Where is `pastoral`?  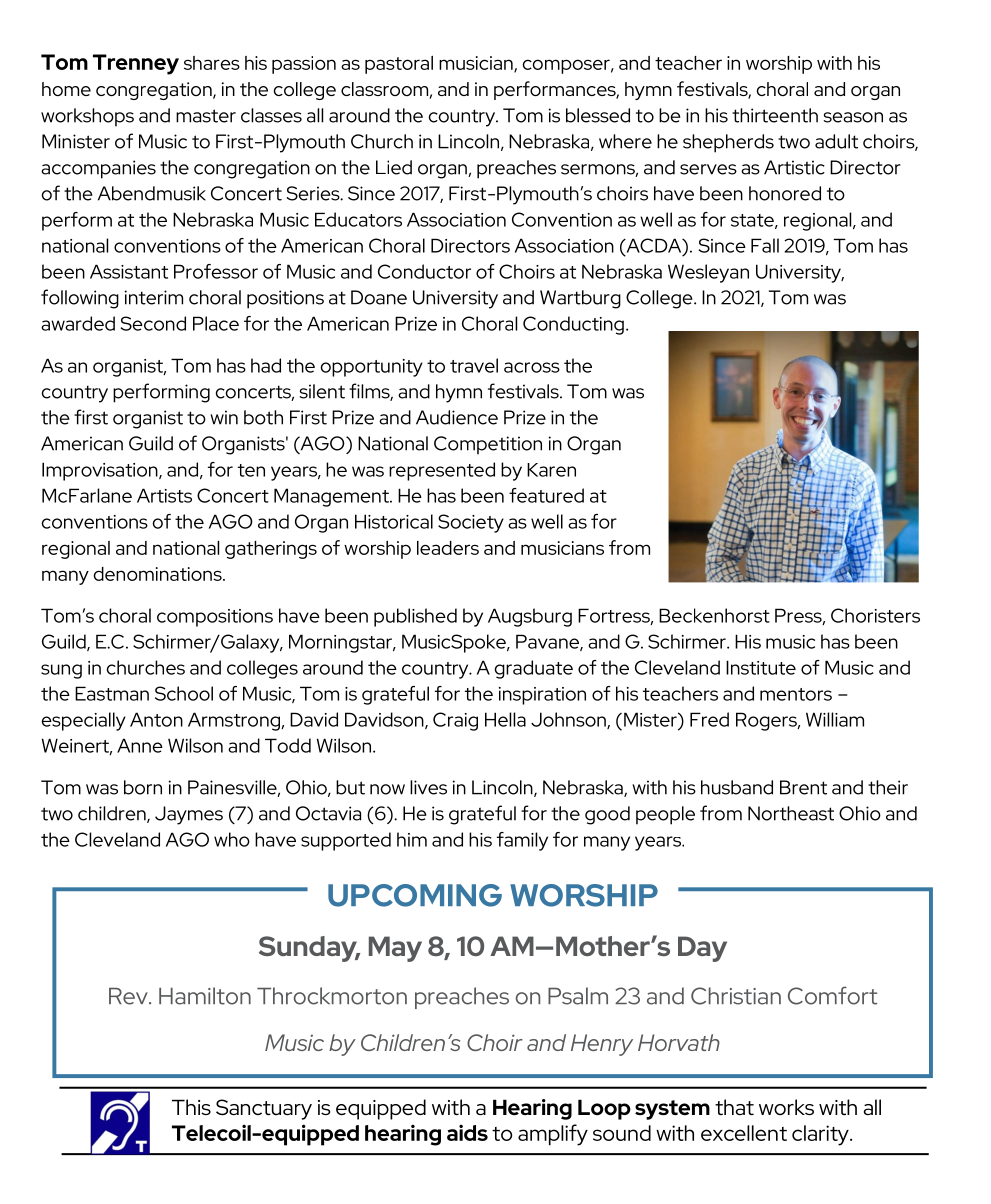
pastoral is located at coordinates (399, 65).
